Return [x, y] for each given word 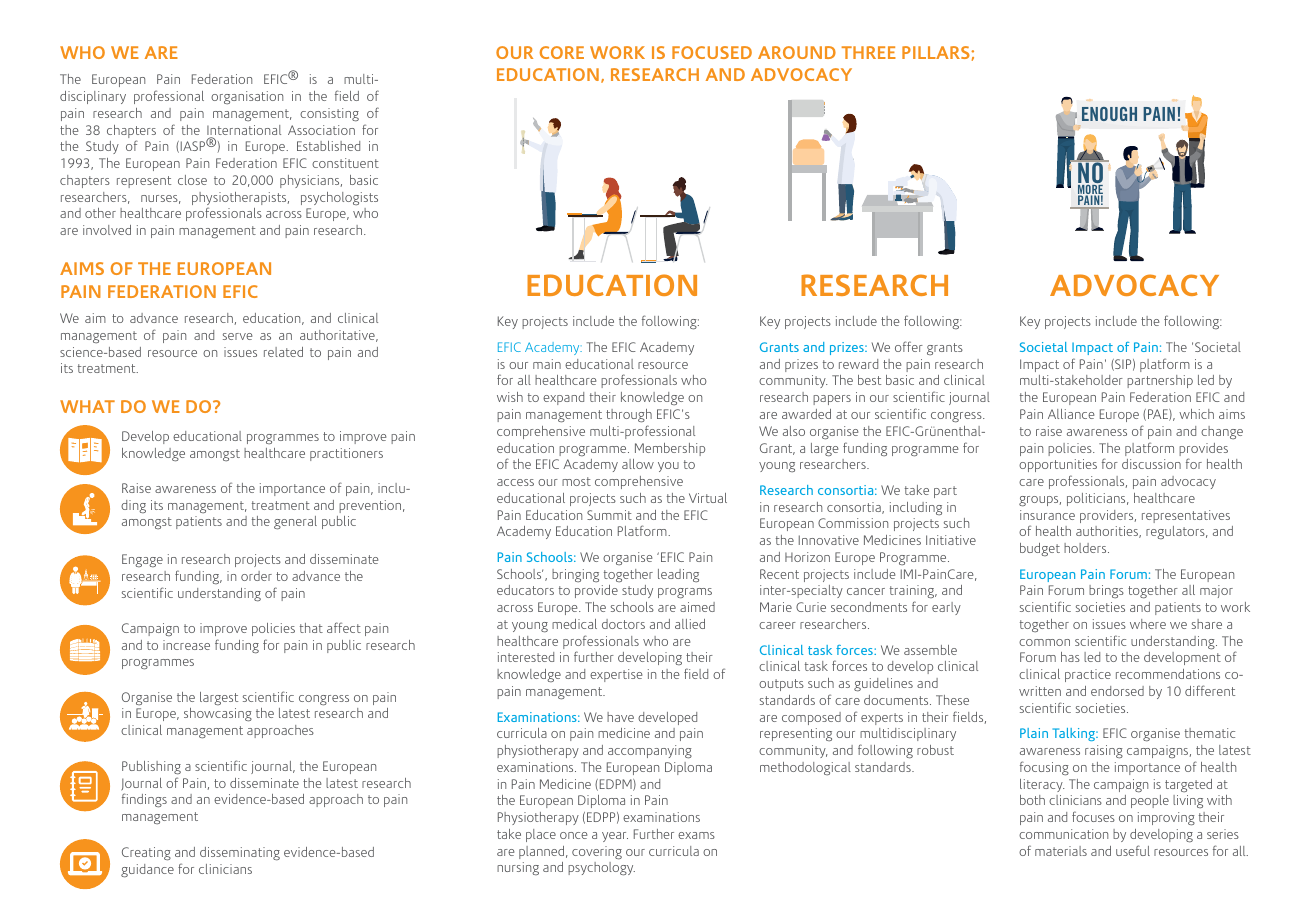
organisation [247, 97]
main [547, 364]
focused [712, 52]
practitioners [346, 454]
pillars [937, 52]
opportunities [1058, 465]
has [1070, 657]
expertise [616, 675]
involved [107, 230]
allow [638, 464]
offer [909, 346]
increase [186, 645]
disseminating [240, 854]
